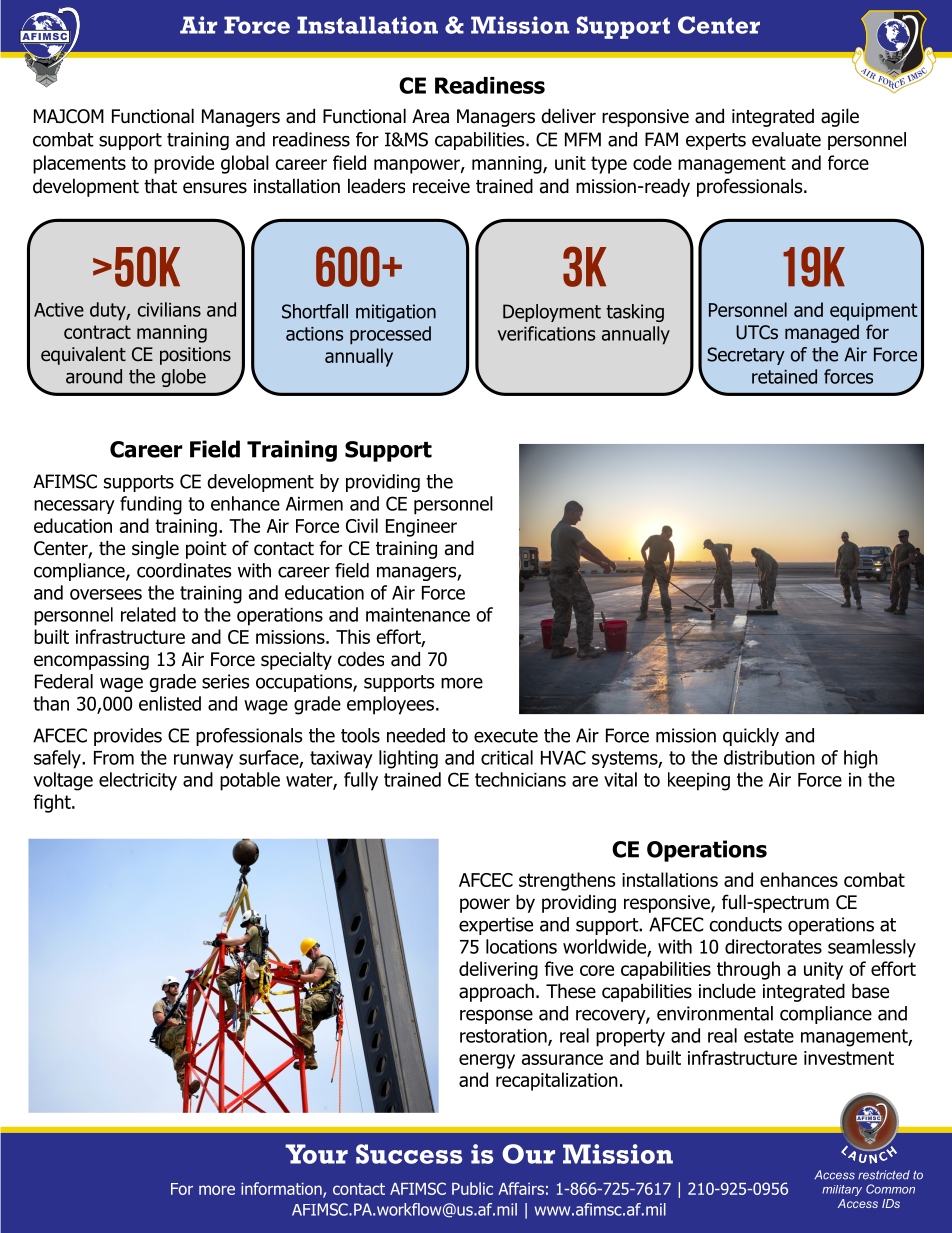 The height and width of the page is (1233, 952). I want to click on information, so click(282, 1189).
